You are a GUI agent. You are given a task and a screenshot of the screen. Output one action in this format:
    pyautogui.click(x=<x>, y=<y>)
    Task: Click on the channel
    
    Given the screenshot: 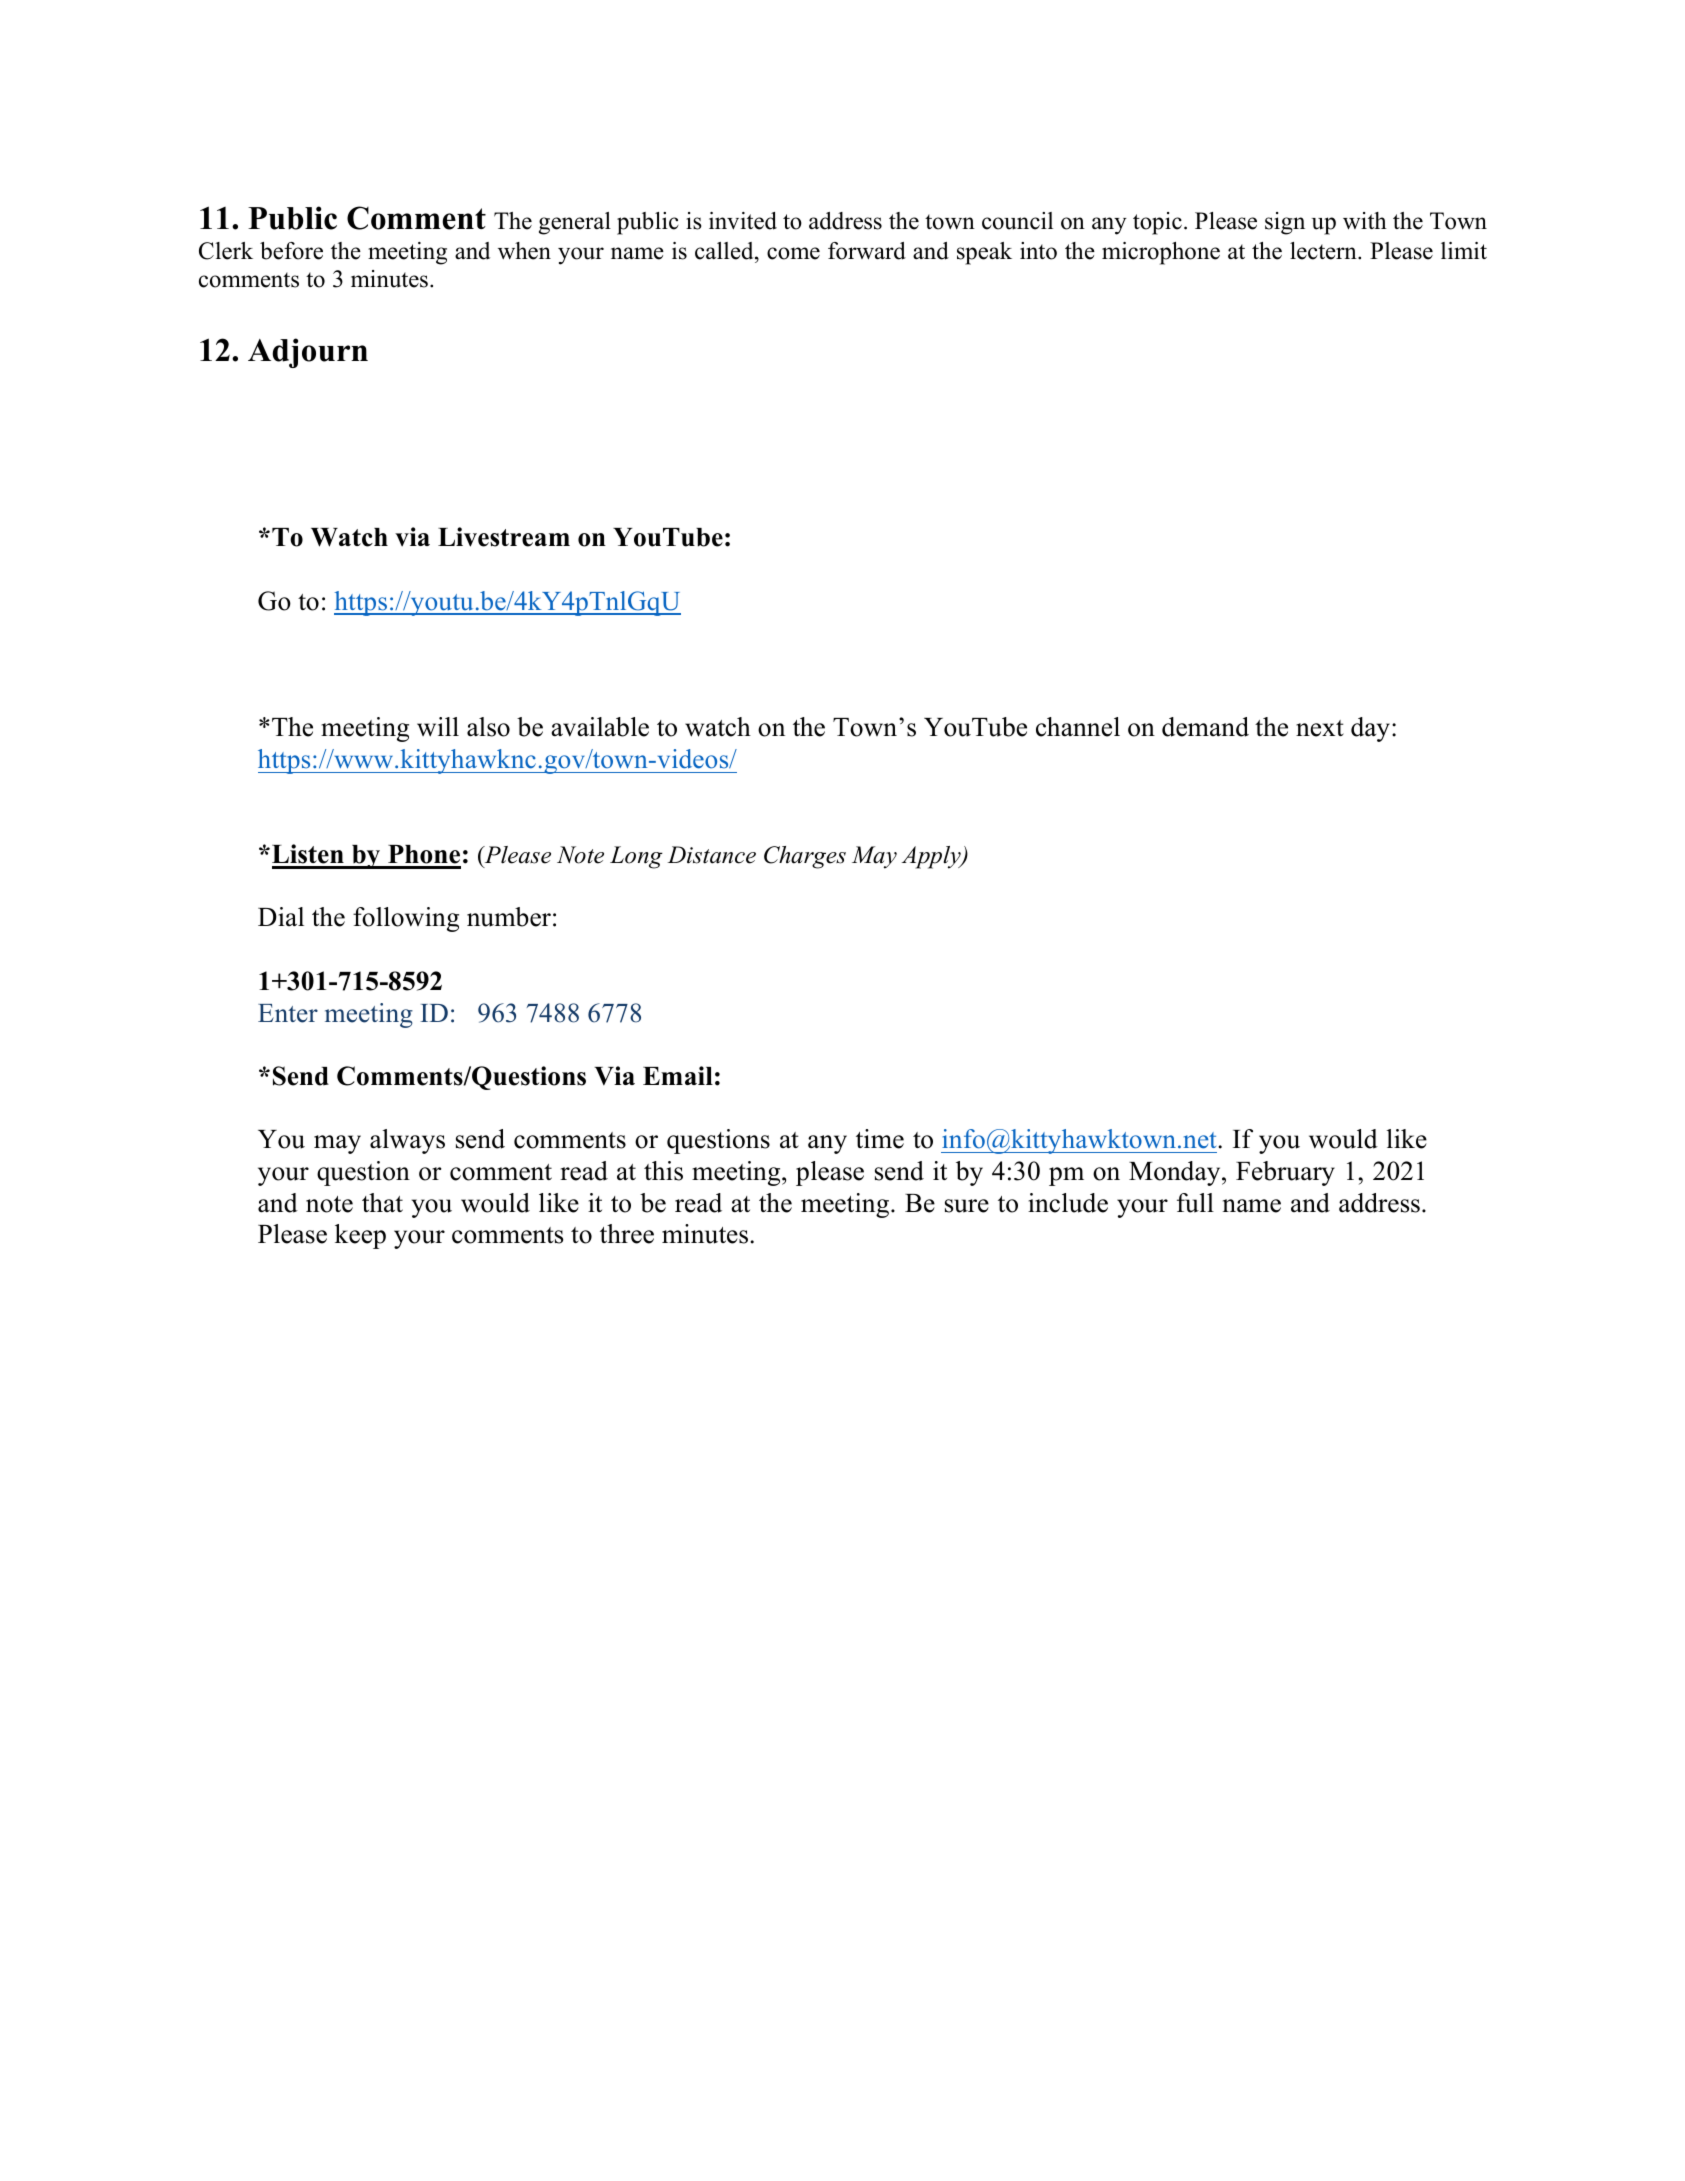 What is the action you would take?
    pyautogui.click(x=1078, y=727)
